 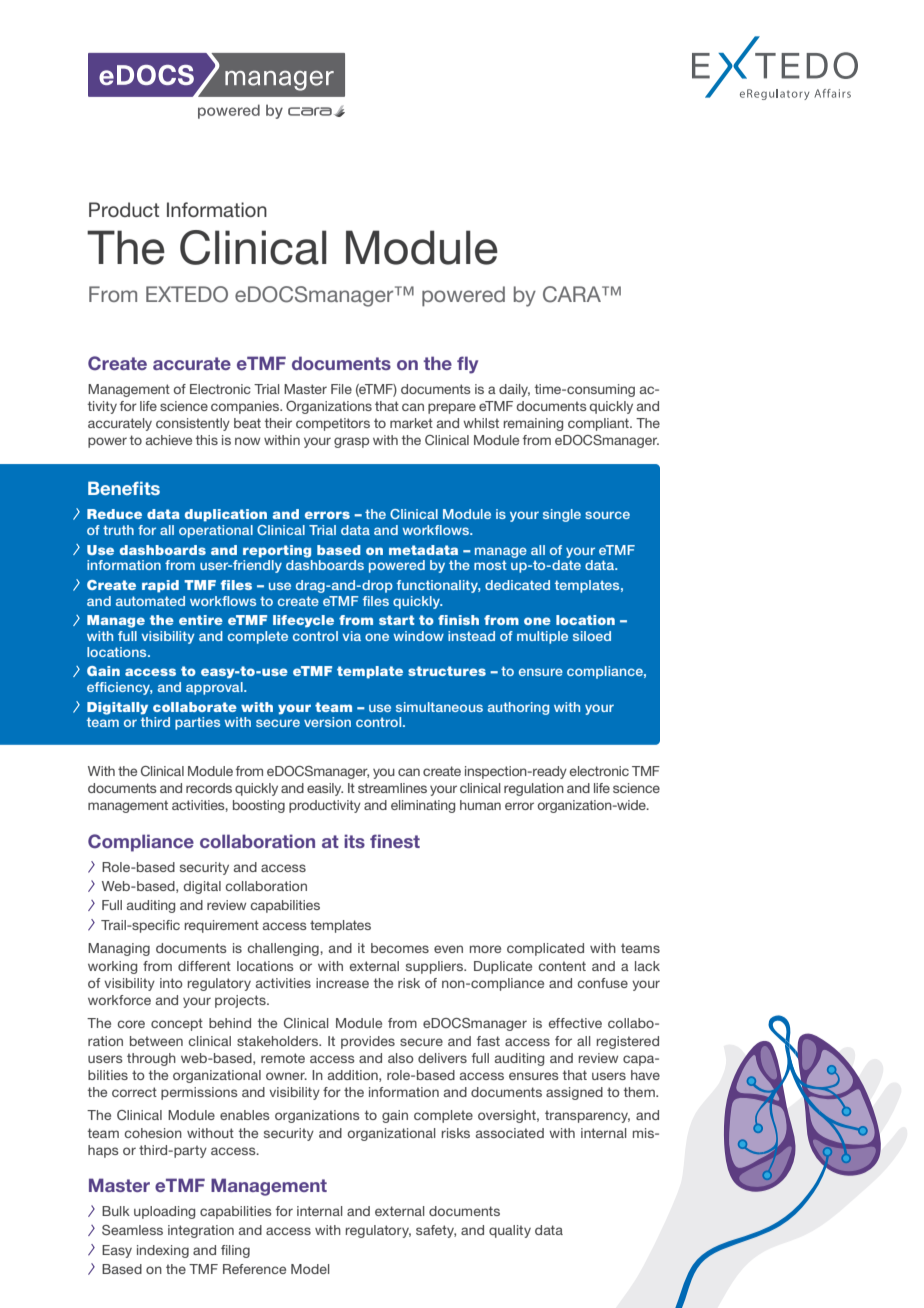 I want to click on records, so click(x=209, y=788).
